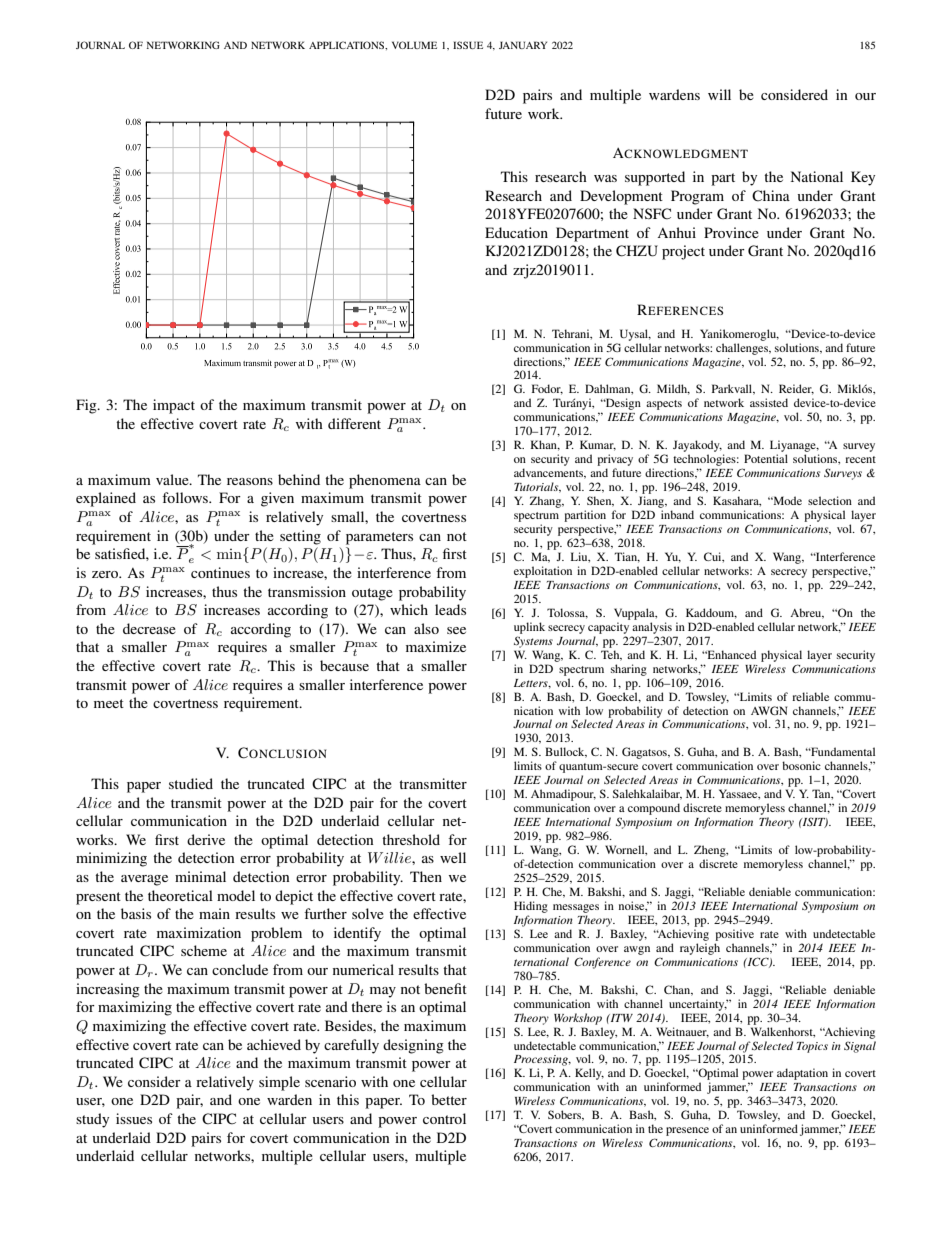 Image resolution: width=952 pixels, height=1233 pixels. Describe the element at coordinates (801, 765) in the screenshot. I see `bosonic` at that location.
